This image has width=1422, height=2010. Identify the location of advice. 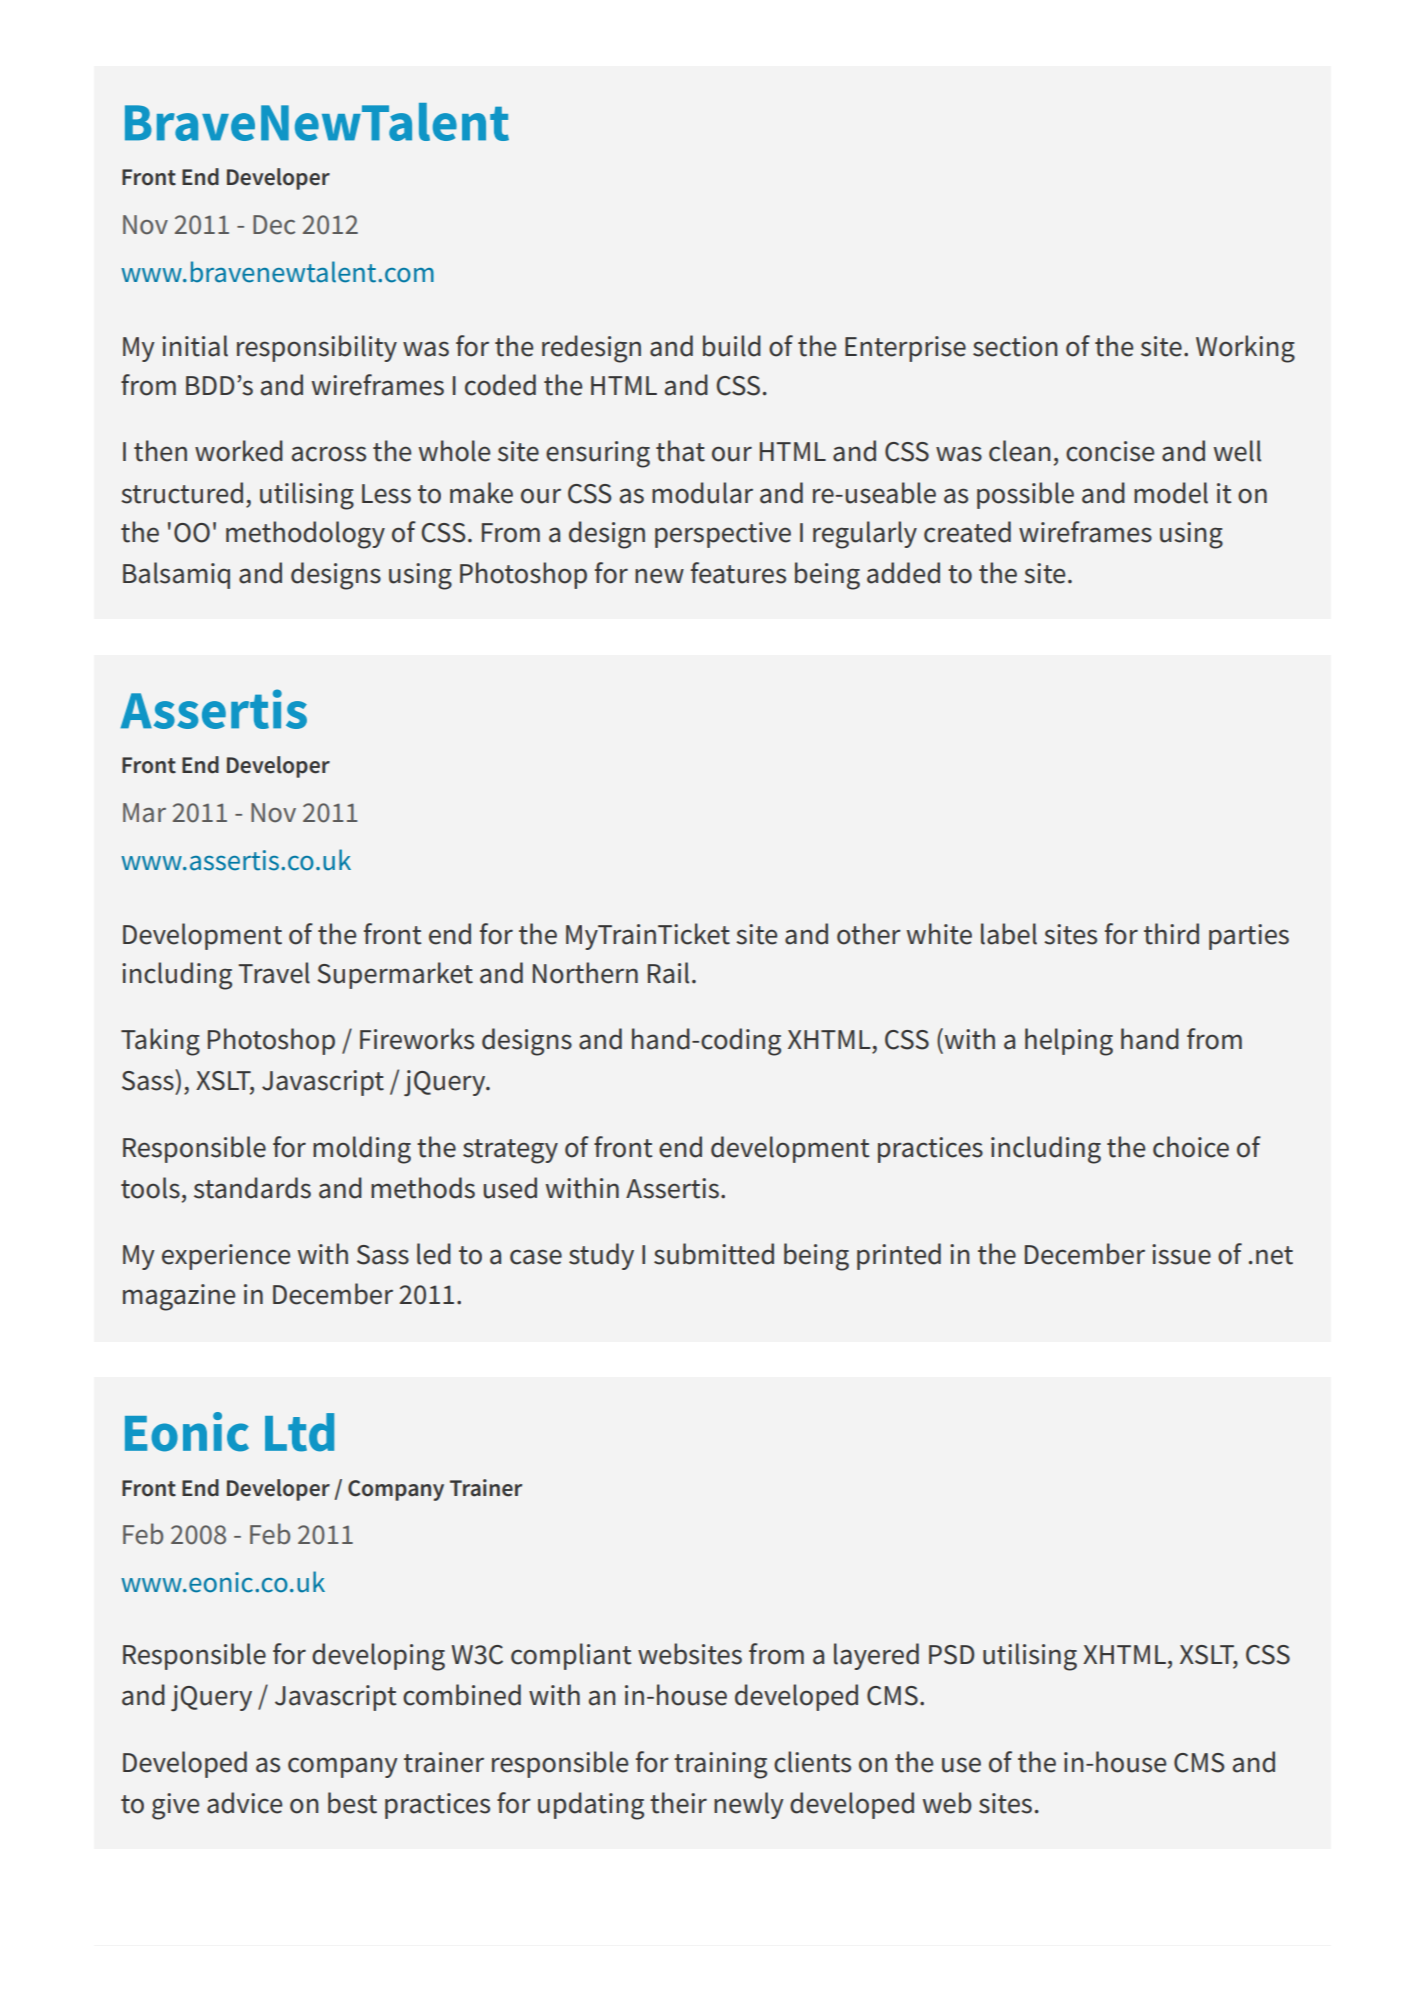
(244, 1803).
